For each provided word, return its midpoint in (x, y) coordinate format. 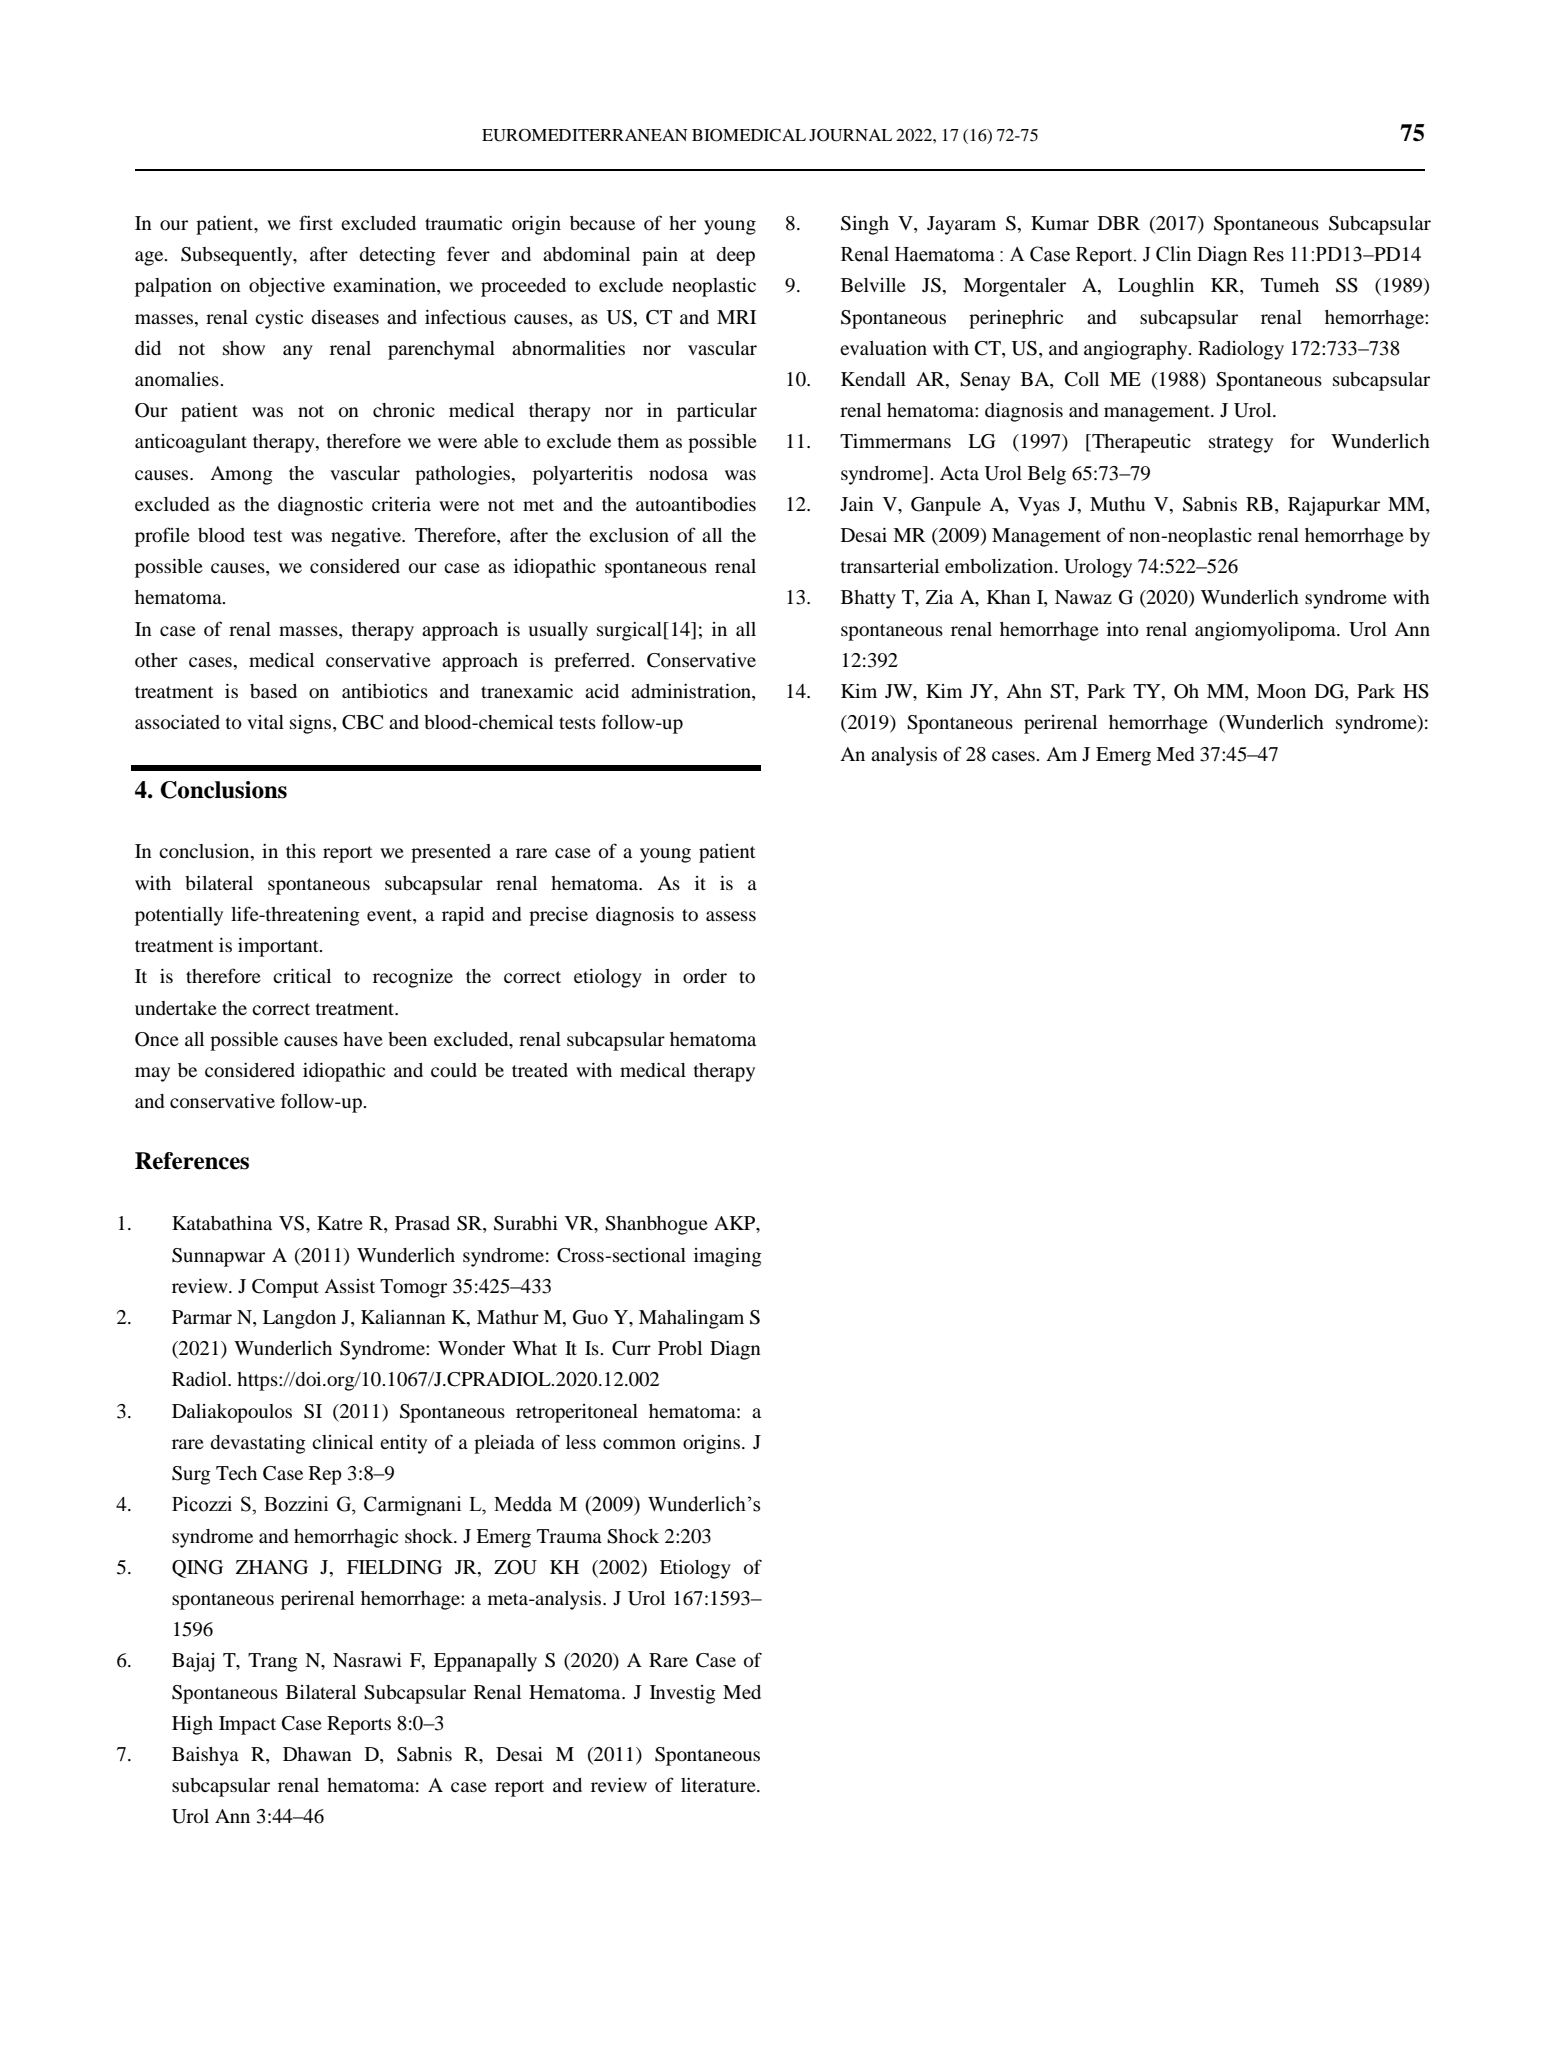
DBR (1119, 223)
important (279, 947)
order (705, 976)
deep (735, 256)
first (316, 222)
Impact (247, 1725)
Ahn (1024, 691)
